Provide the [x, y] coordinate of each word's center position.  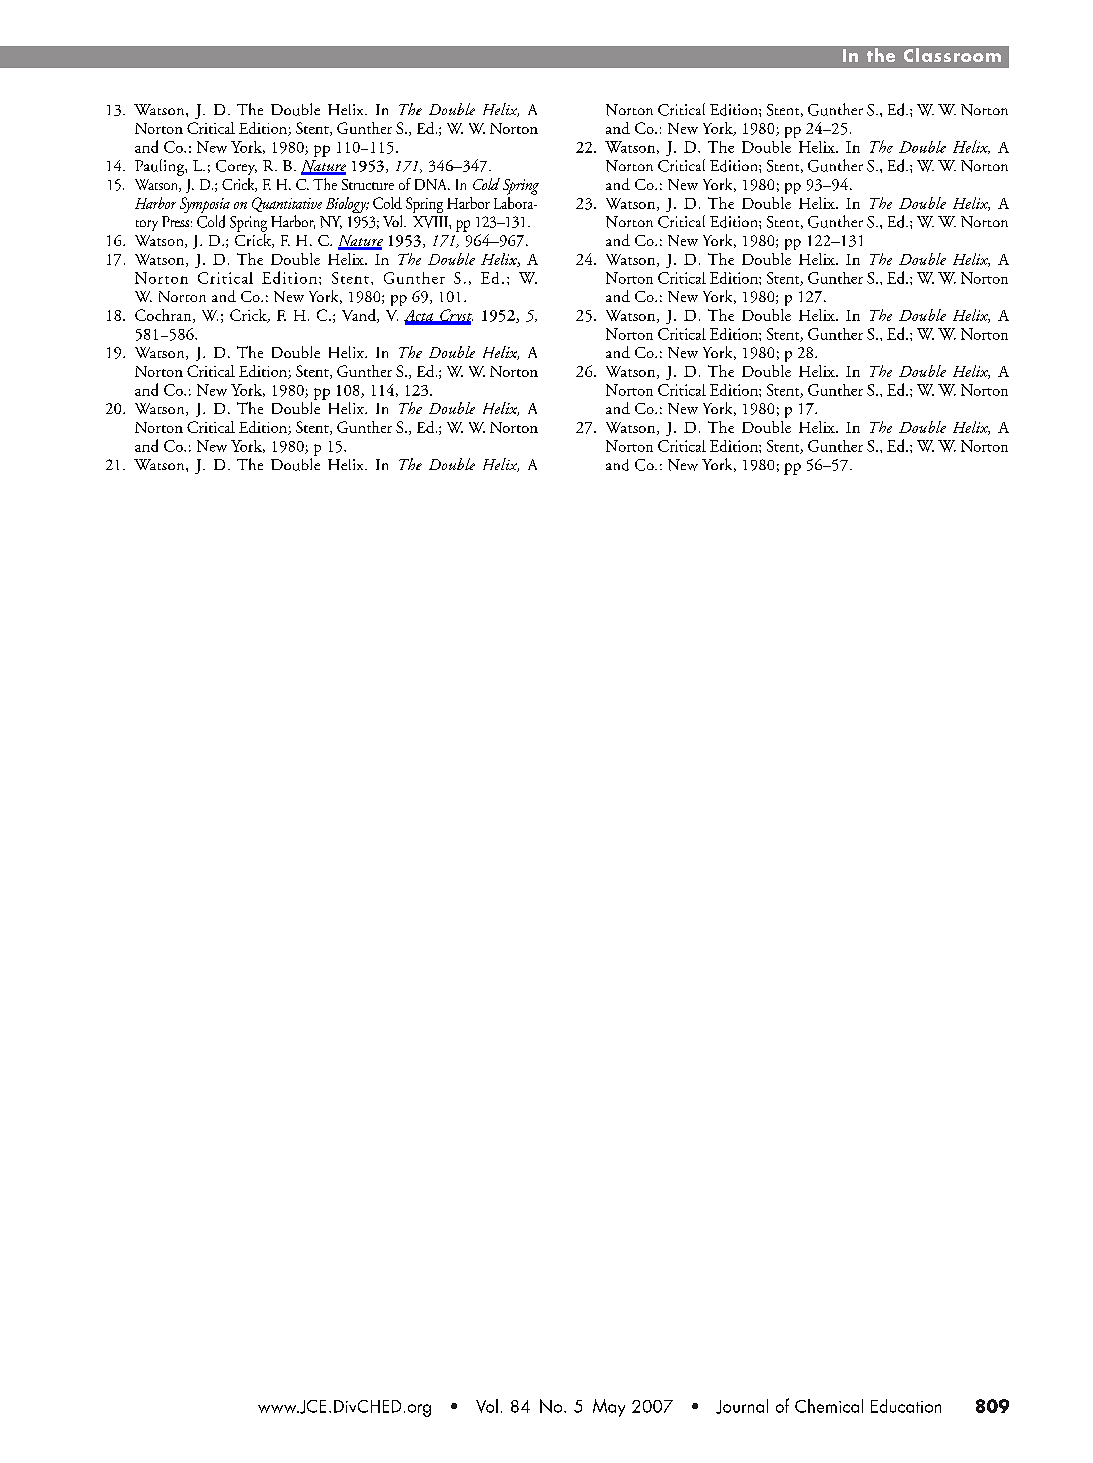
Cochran [164, 316]
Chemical [829, 1406]
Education [906, 1406]
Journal [742, 1406]
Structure [368, 184]
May [609, 1408]
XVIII [431, 222]
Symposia [205, 206]
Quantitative [287, 204]
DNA [432, 184]
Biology [347, 205]
